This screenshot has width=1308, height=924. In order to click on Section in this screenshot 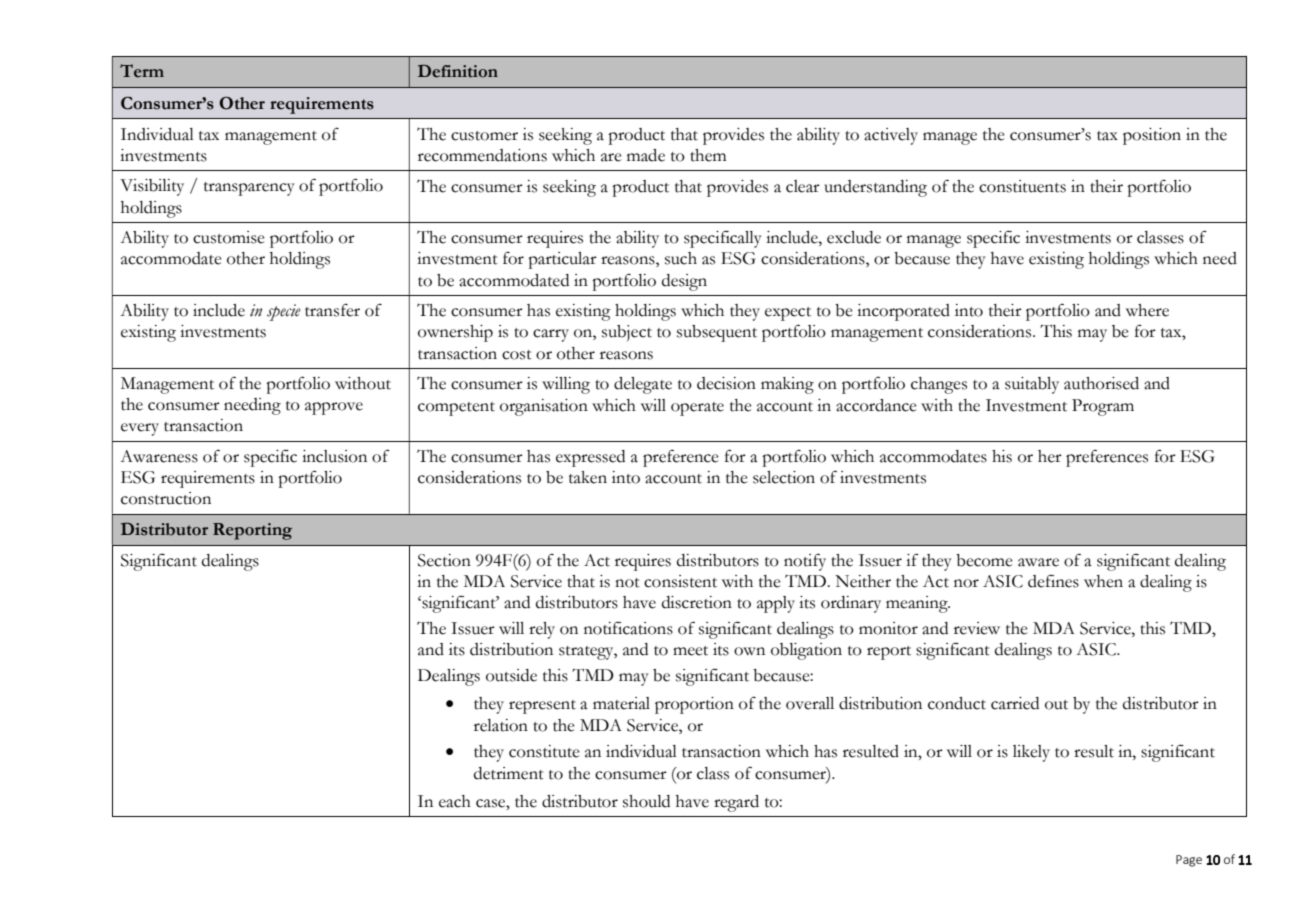, I will do `click(444, 560)`.
